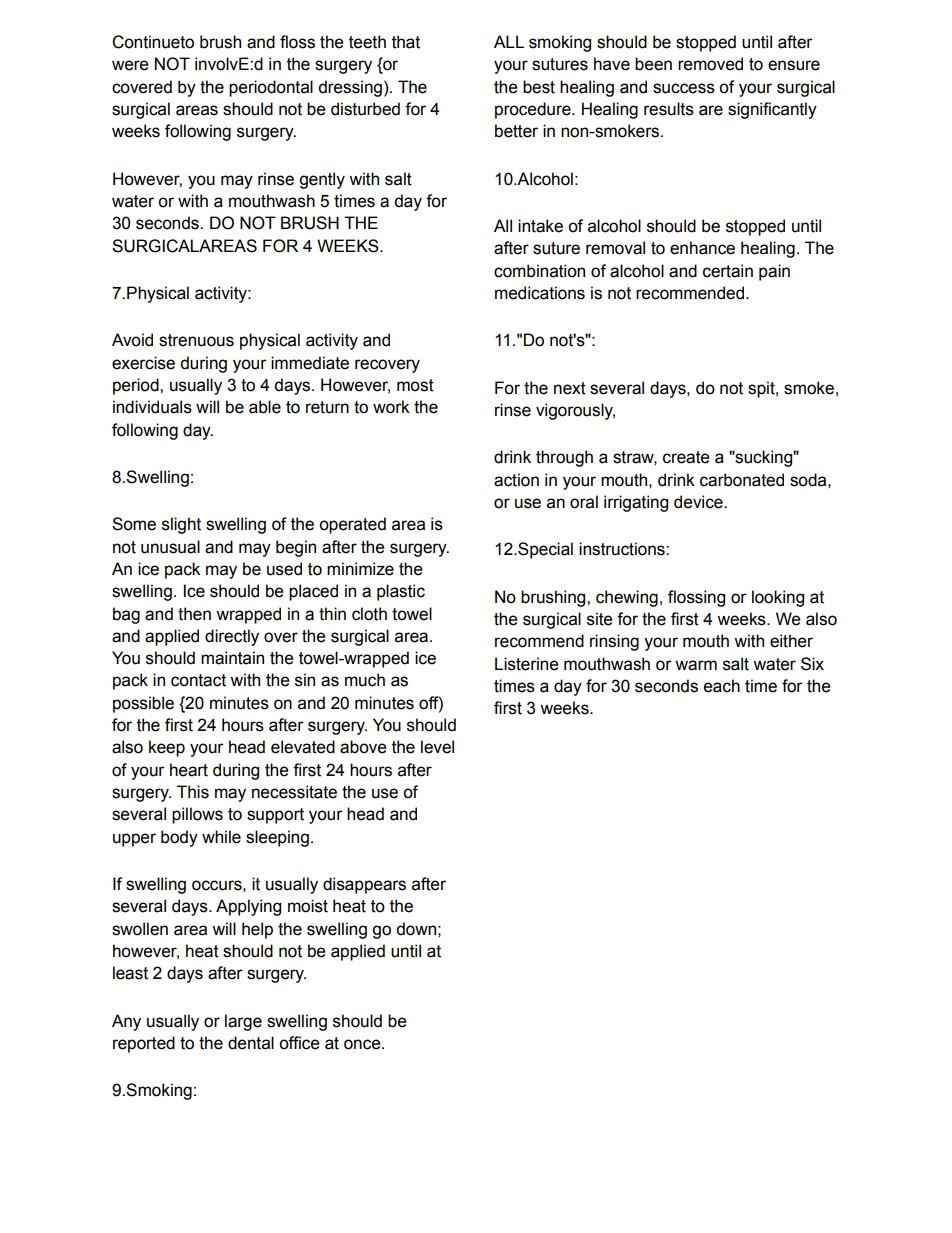  I want to click on medications, so click(540, 293).
